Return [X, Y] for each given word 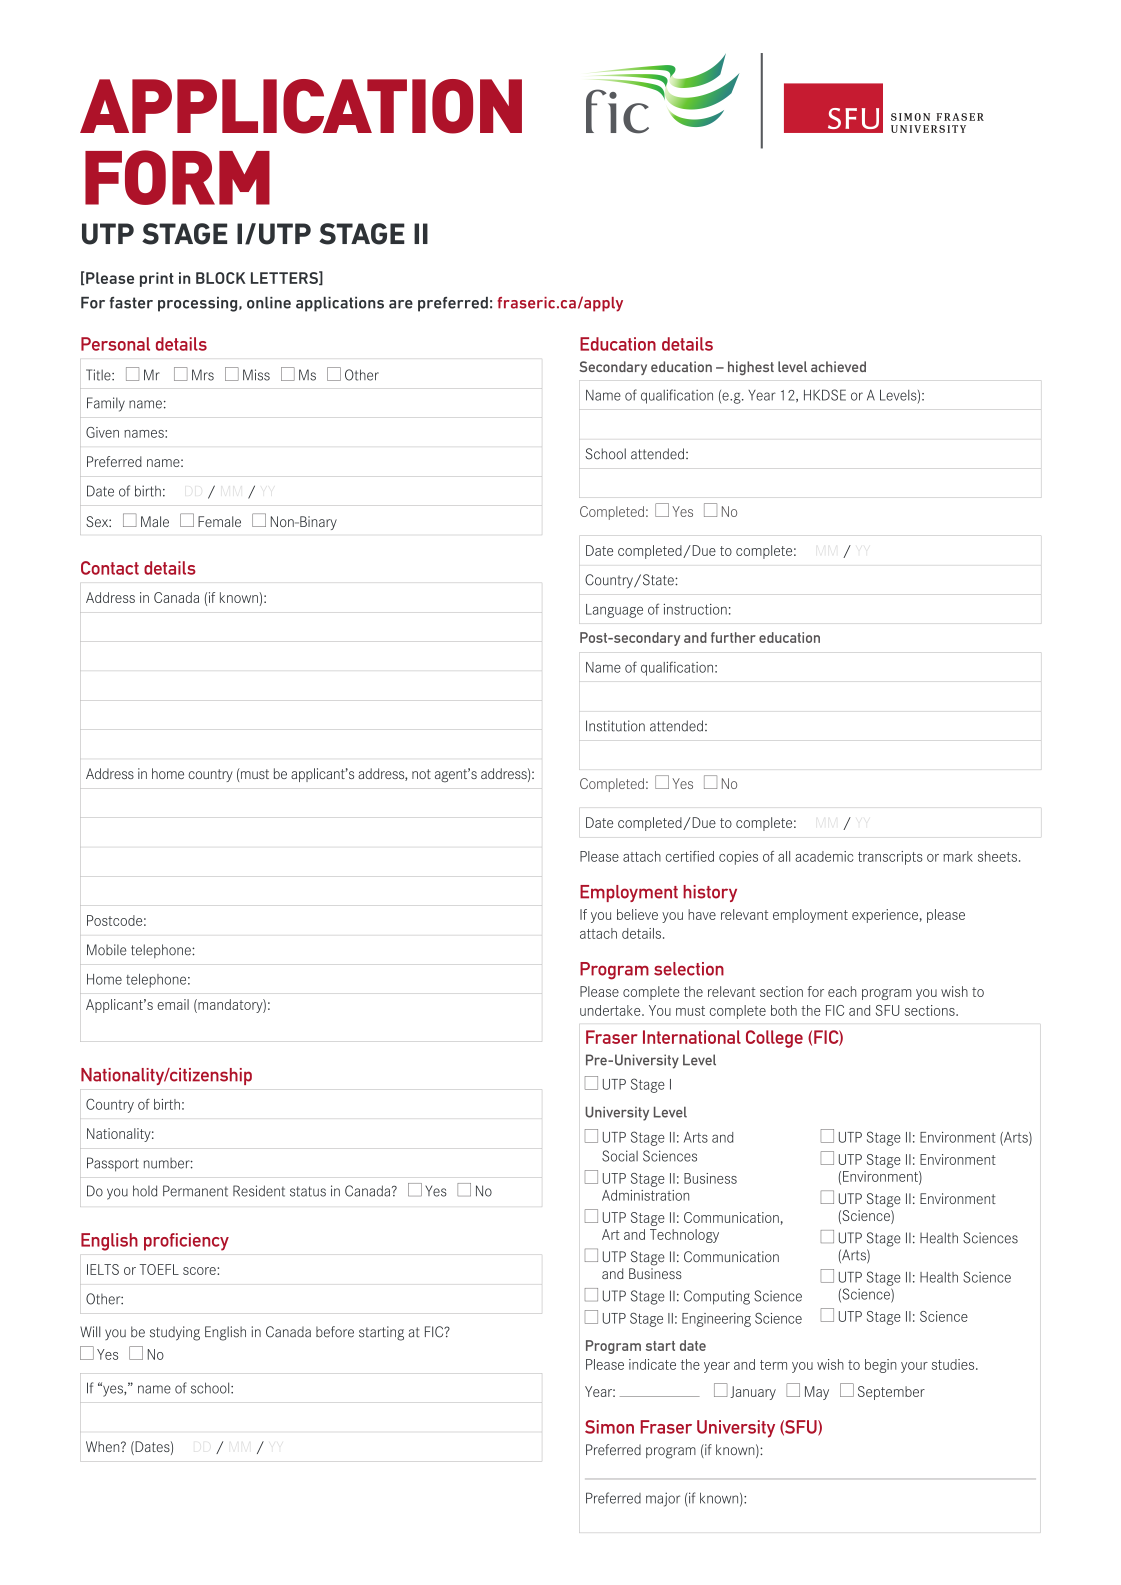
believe [637, 914]
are [401, 304]
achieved [838, 366]
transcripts [890, 858]
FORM [177, 177]
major [663, 1499]
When [104, 1446]
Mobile [106, 950]
